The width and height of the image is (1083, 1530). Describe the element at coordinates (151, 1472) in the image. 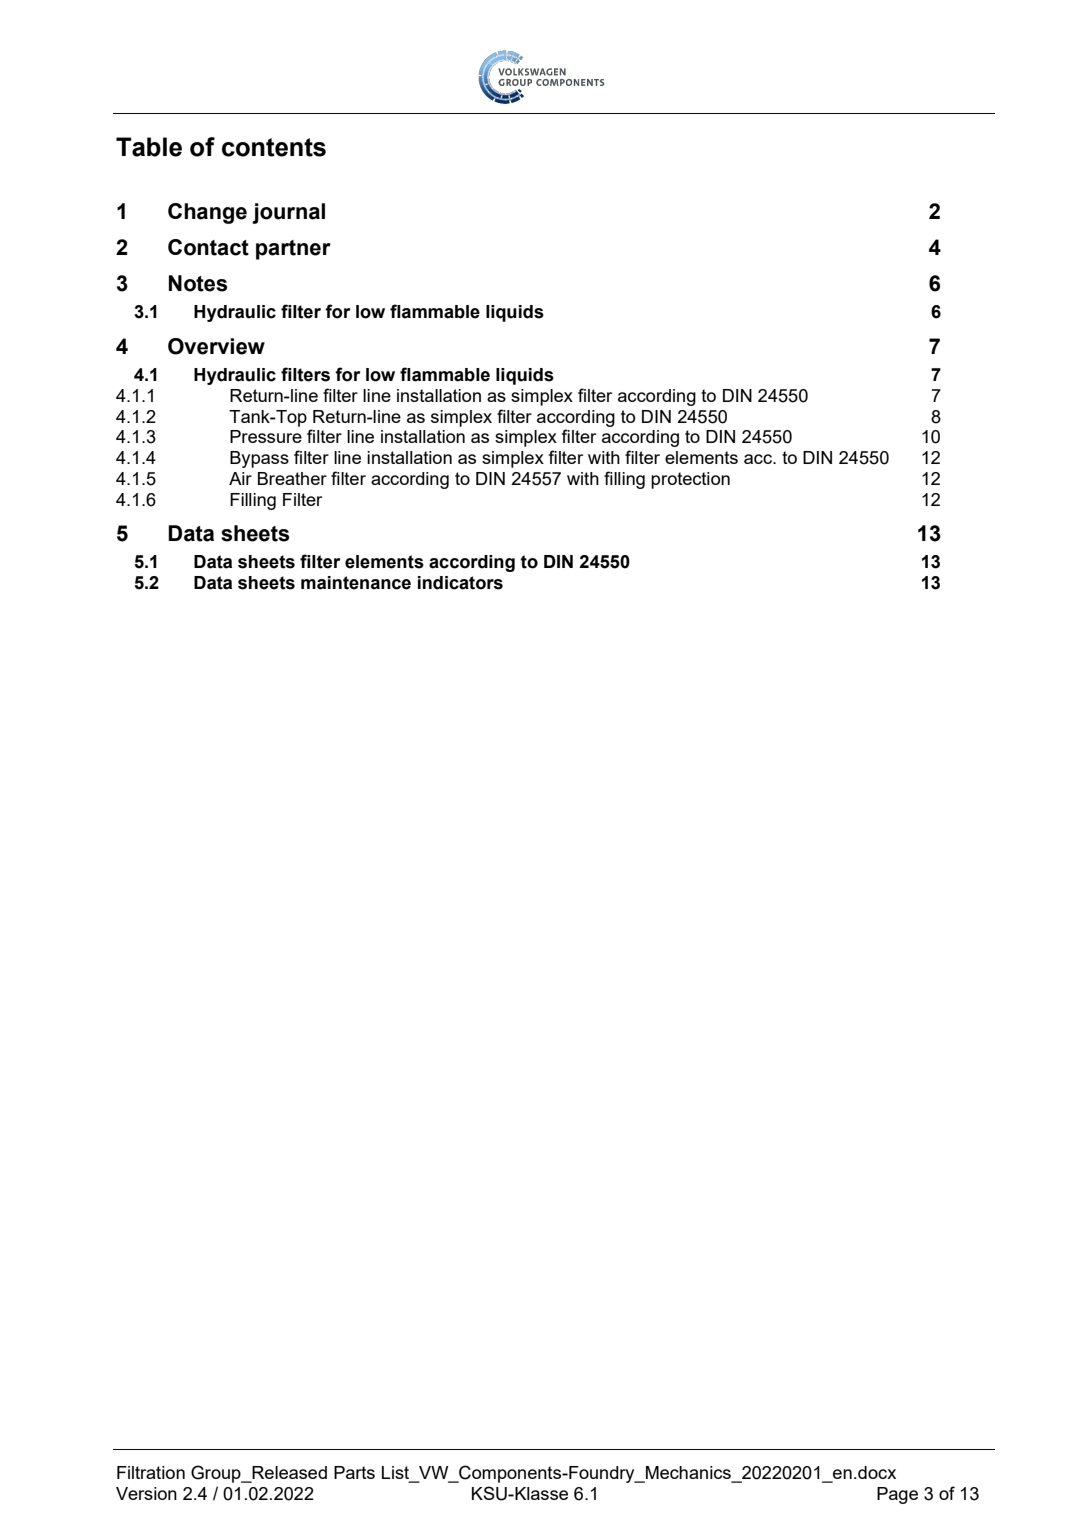

I see `Filtration` at that location.
